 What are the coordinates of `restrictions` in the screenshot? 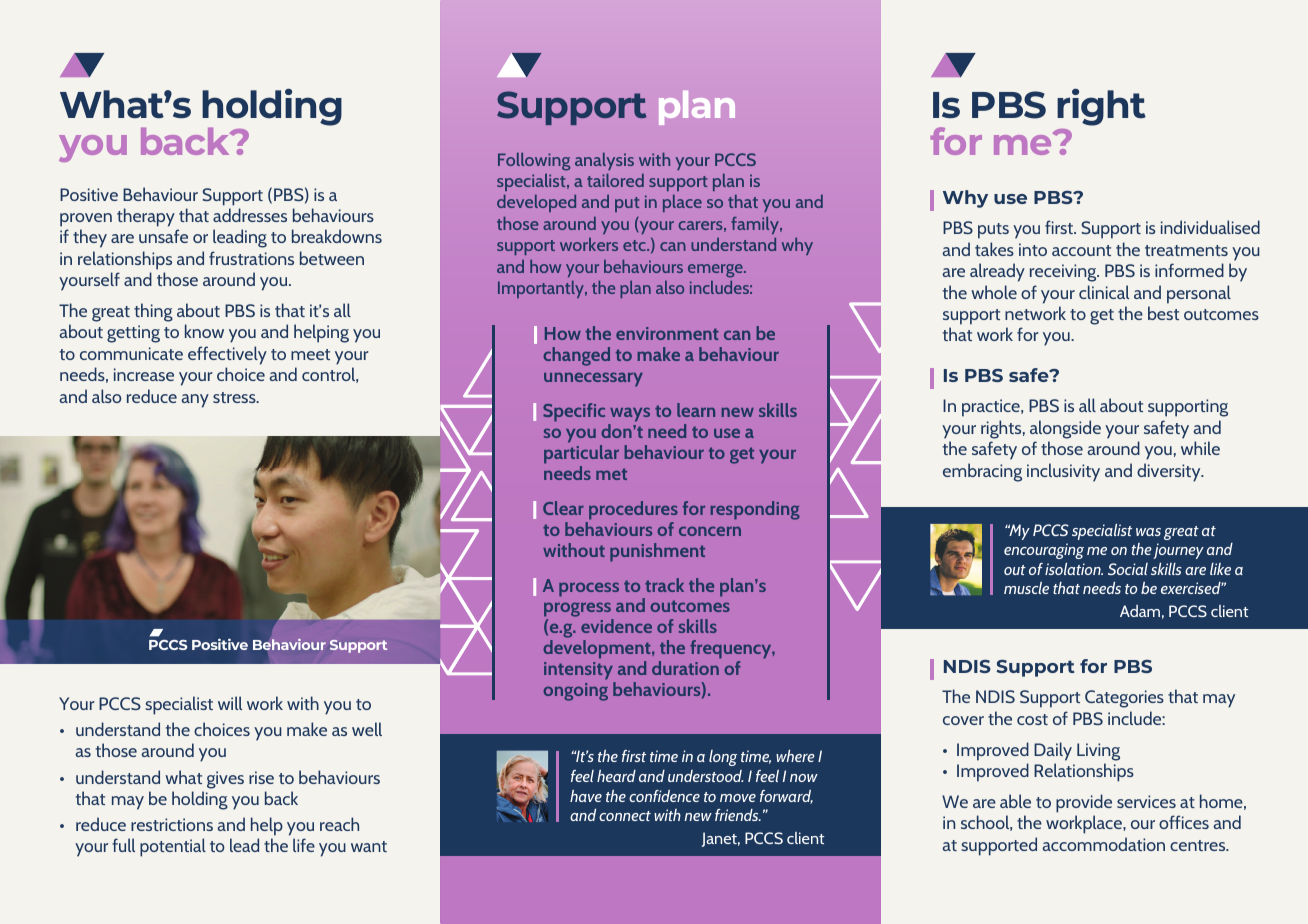 It's located at (172, 824).
